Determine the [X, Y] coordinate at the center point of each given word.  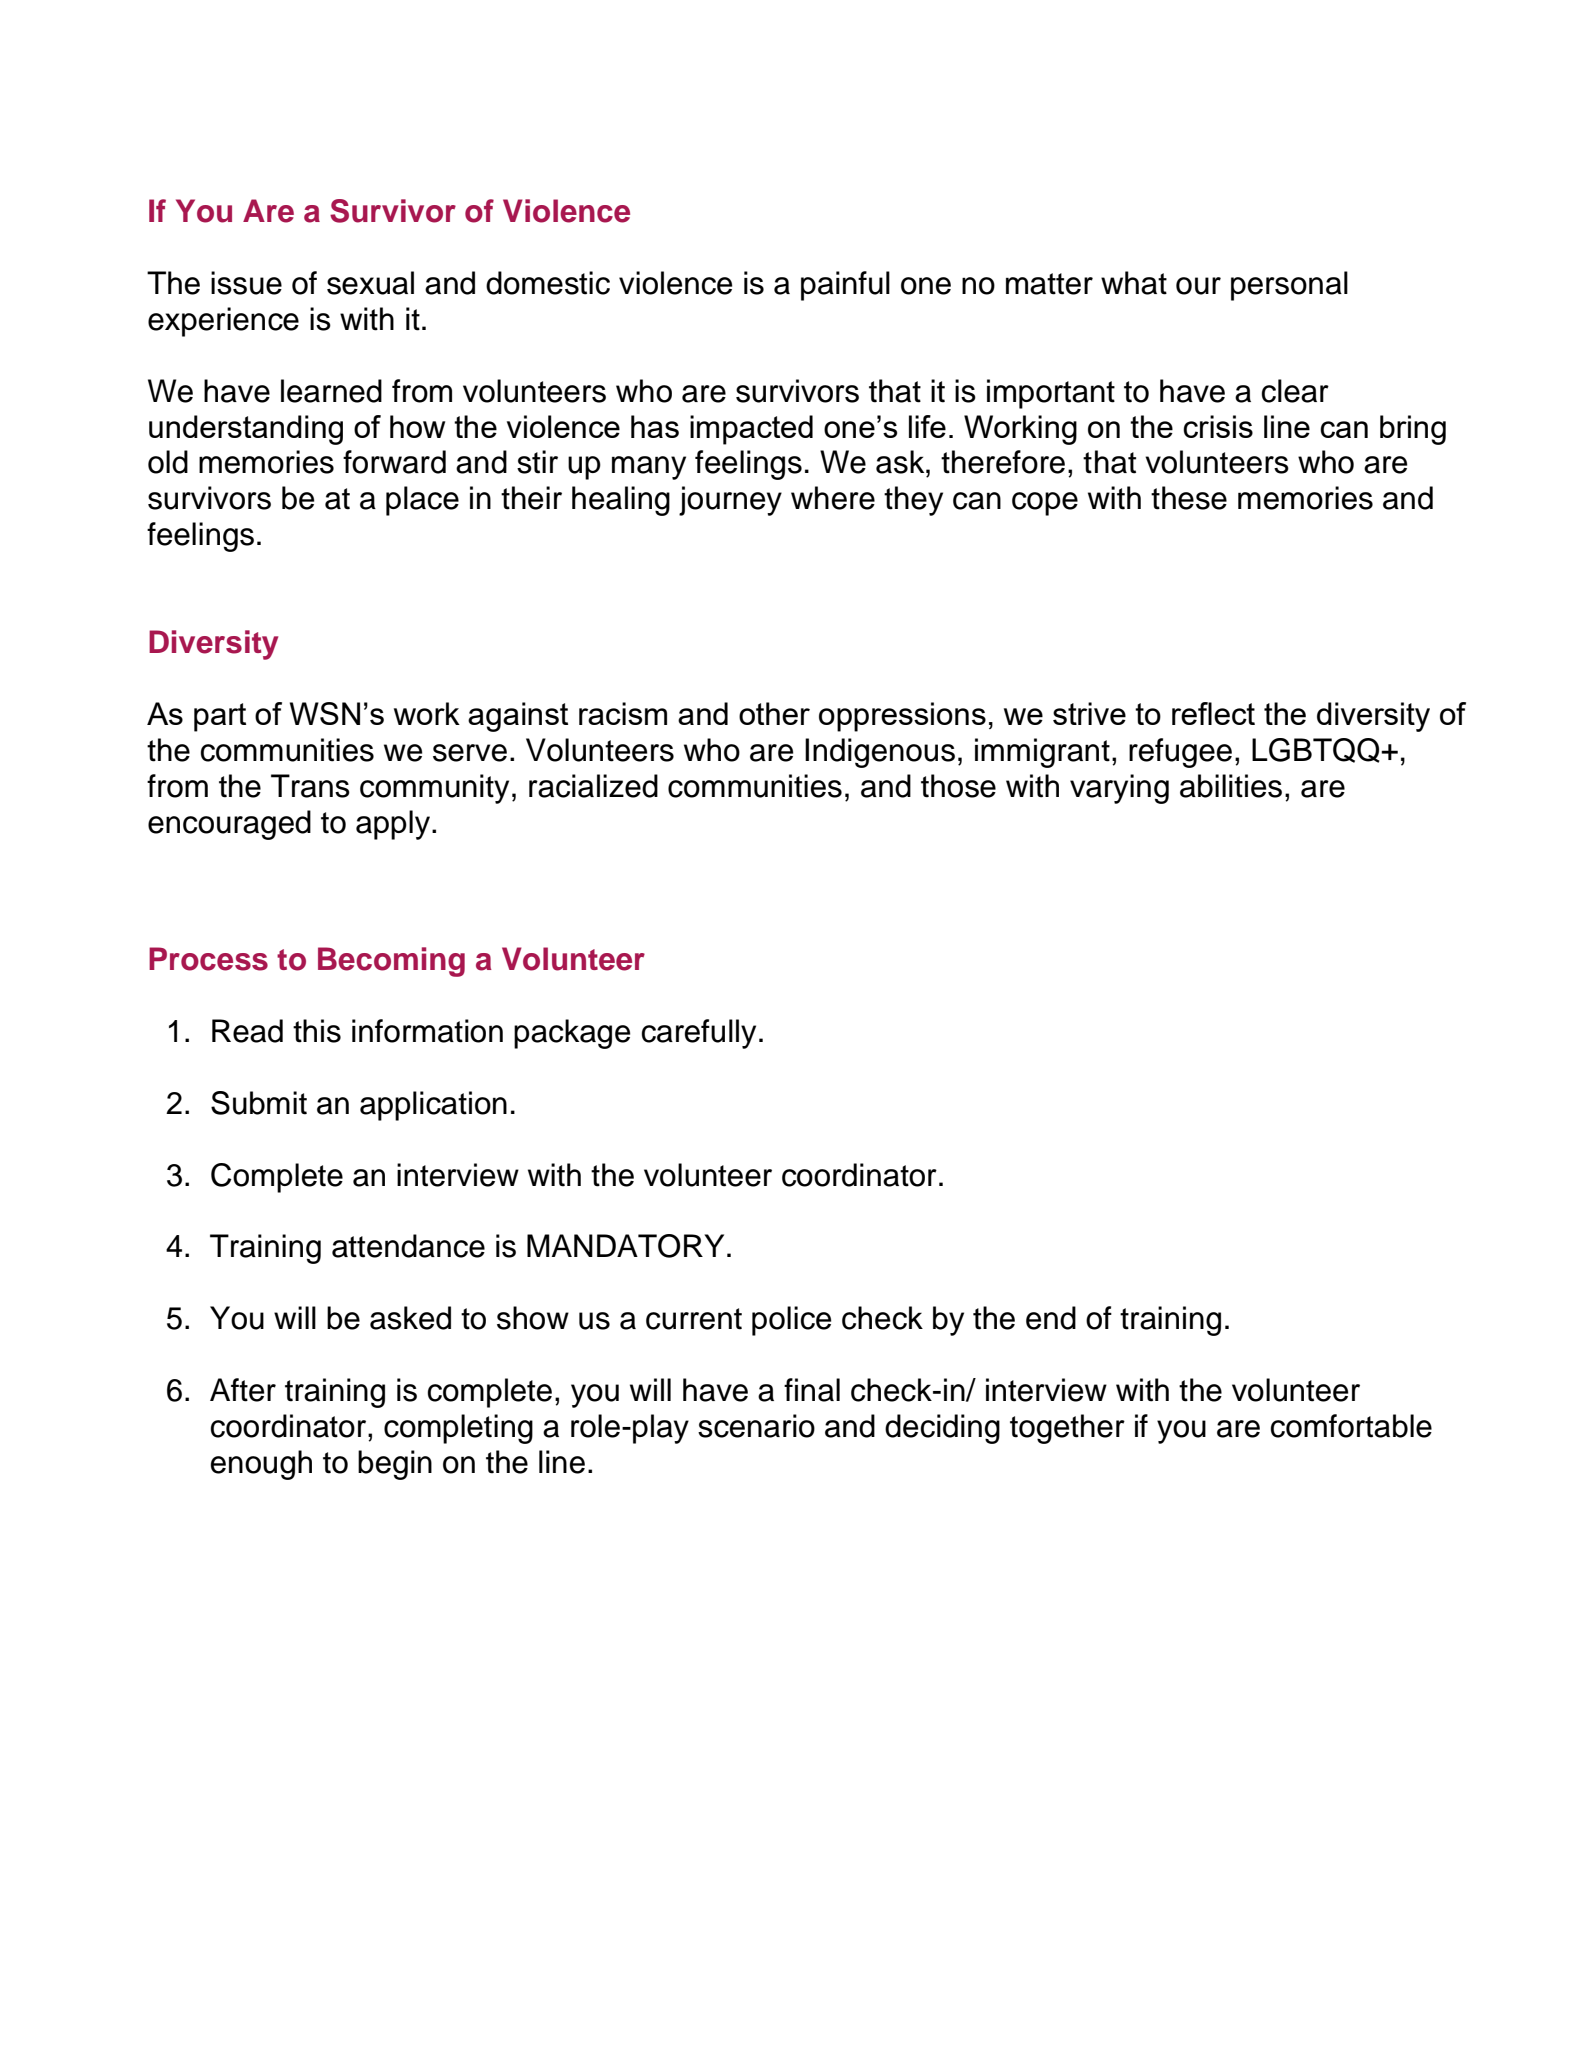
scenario [756, 1426]
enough [261, 1465]
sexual [370, 283]
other [774, 713]
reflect [1213, 713]
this [317, 1031]
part [220, 717]
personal [1289, 286]
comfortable [1351, 1426]
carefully [699, 1034]
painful [845, 286]
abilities [1231, 786]
